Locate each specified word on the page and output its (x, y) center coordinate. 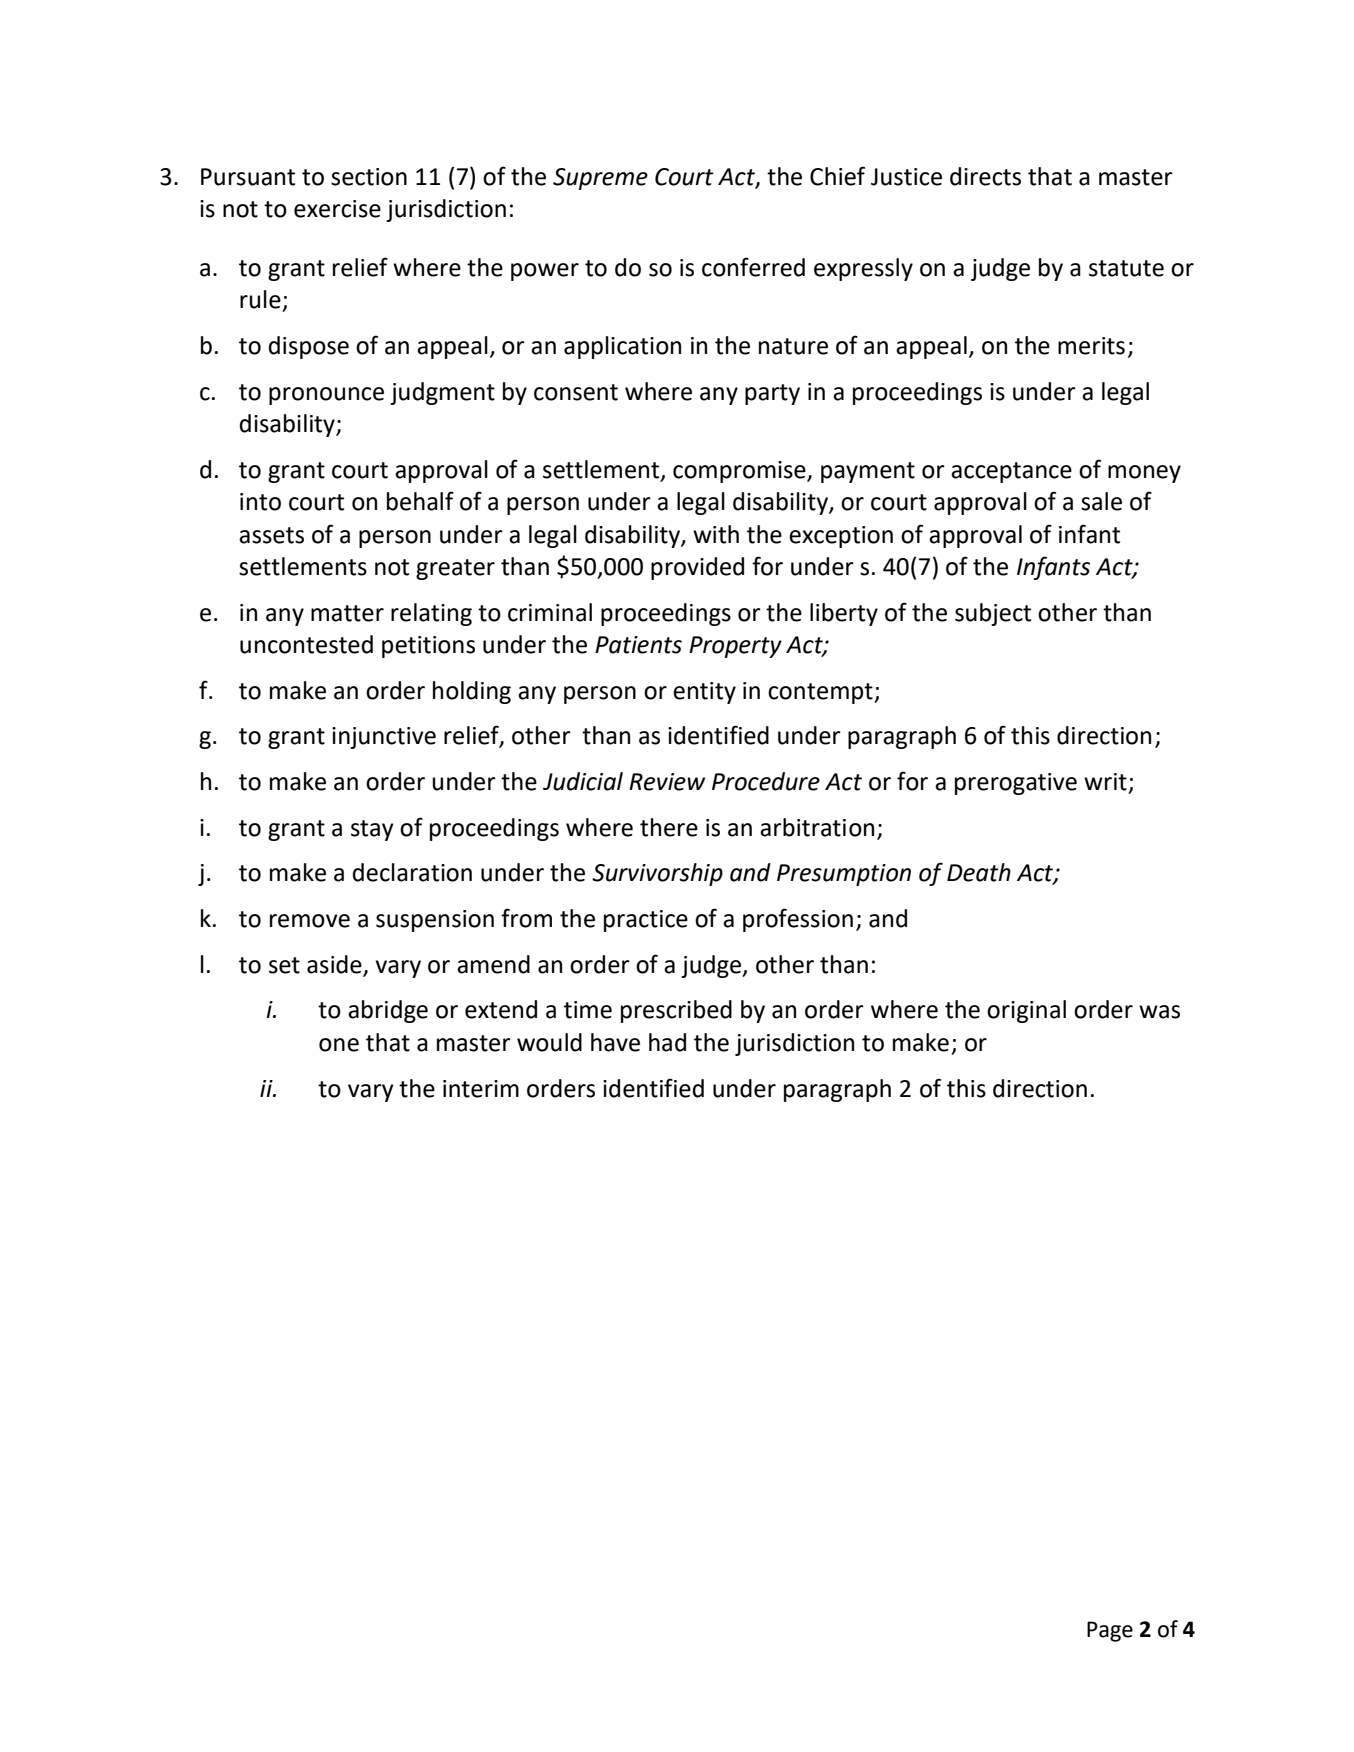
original (1026, 1011)
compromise (740, 472)
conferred (753, 267)
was (1159, 1012)
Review (667, 782)
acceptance (1011, 472)
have (615, 1042)
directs (985, 176)
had (667, 1042)
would (549, 1042)
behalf (420, 501)
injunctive (384, 738)
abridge (388, 1011)
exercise (337, 209)
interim (481, 1089)
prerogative (1016, 784)
